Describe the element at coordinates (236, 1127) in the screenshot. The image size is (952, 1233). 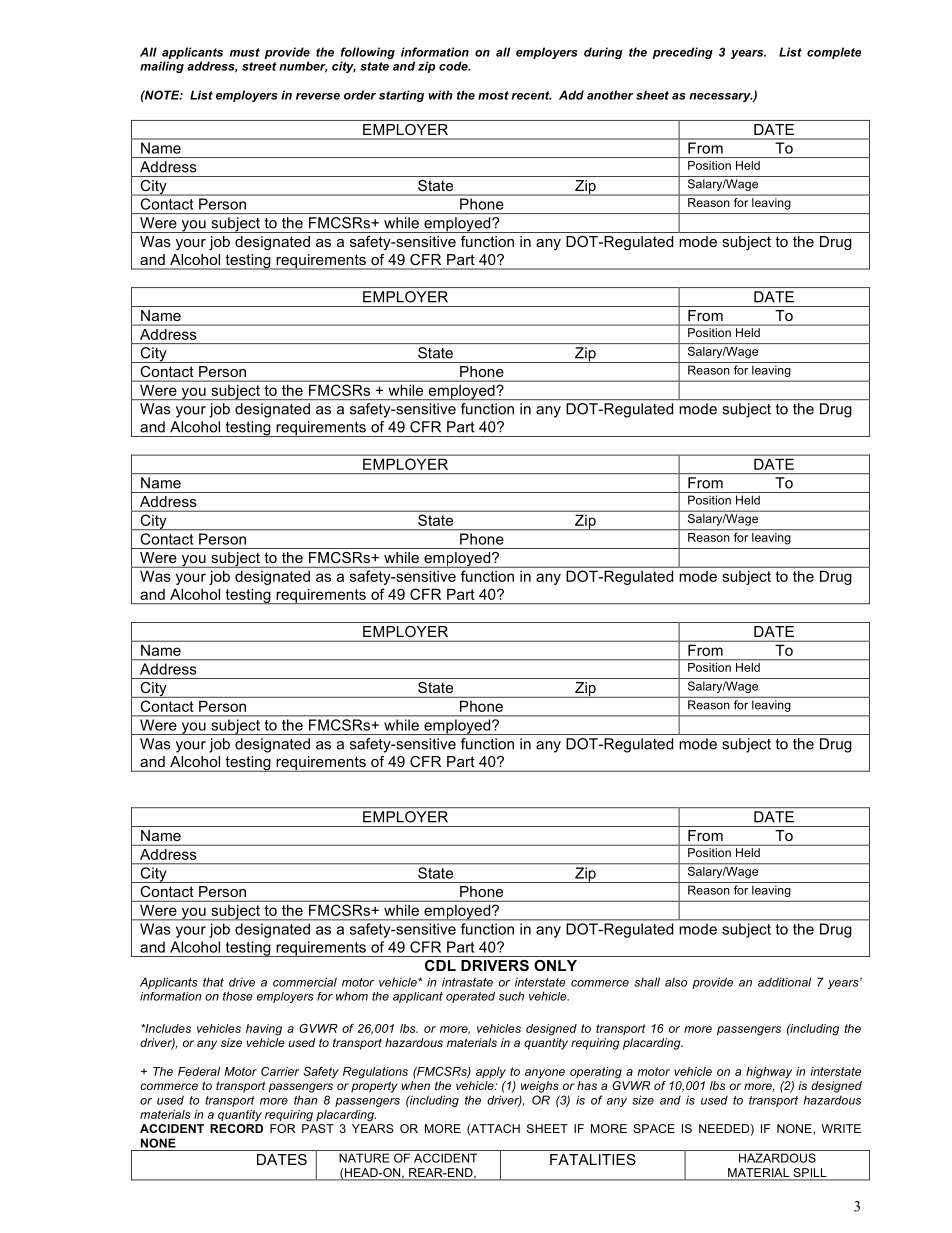
I see `RECORD` at that location.
